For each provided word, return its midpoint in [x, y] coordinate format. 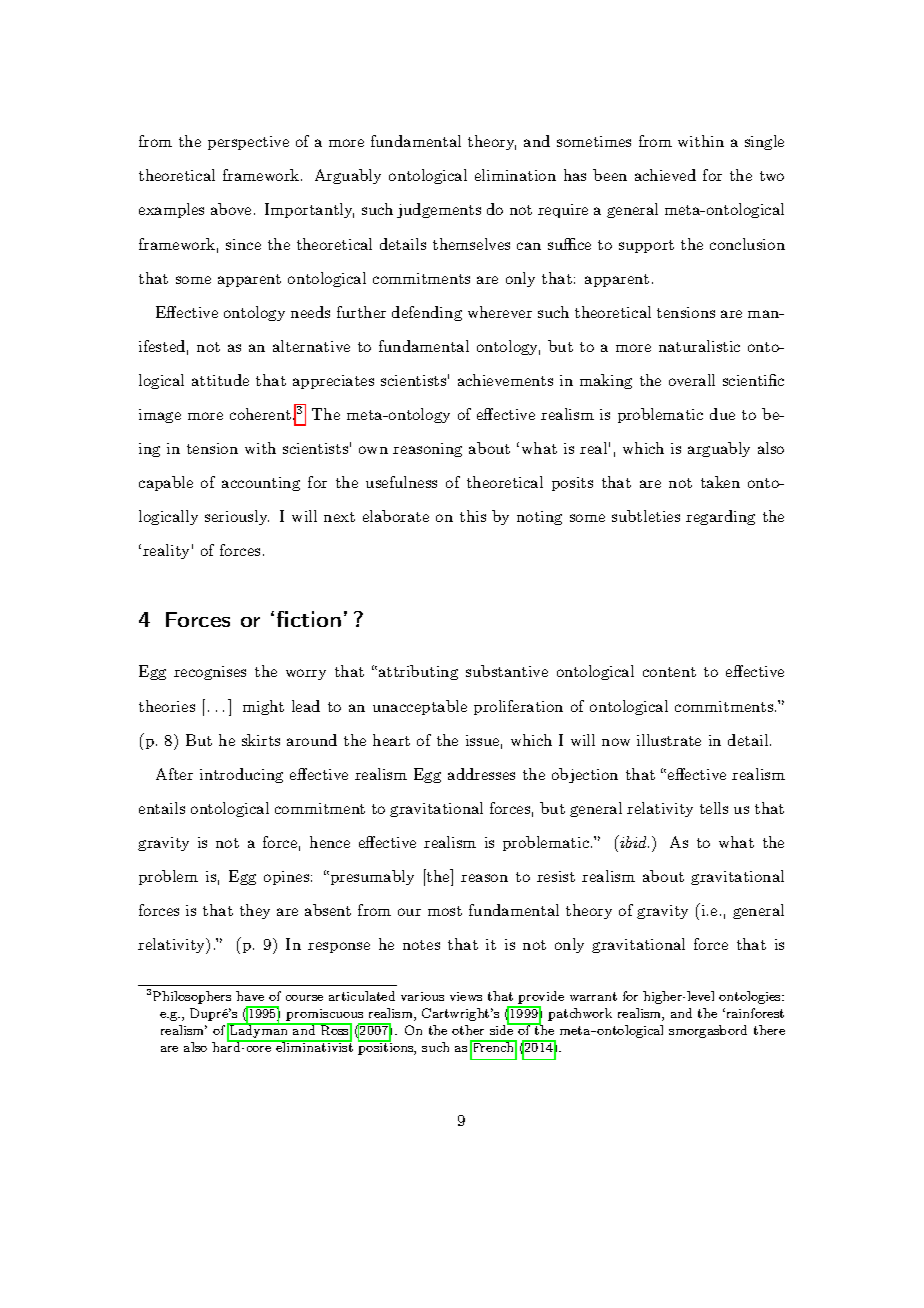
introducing [241, 775]
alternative [311, 346]
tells [714, 808]
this [473, 516]
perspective [248, 143]
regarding [720, 517]
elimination [515, 175]
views [466, 996]
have [250, 996]
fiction [309, 619]
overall [692, 380]
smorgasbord [708, 1031]
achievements [505, 380]
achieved [665, 175]
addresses [481, 774]
